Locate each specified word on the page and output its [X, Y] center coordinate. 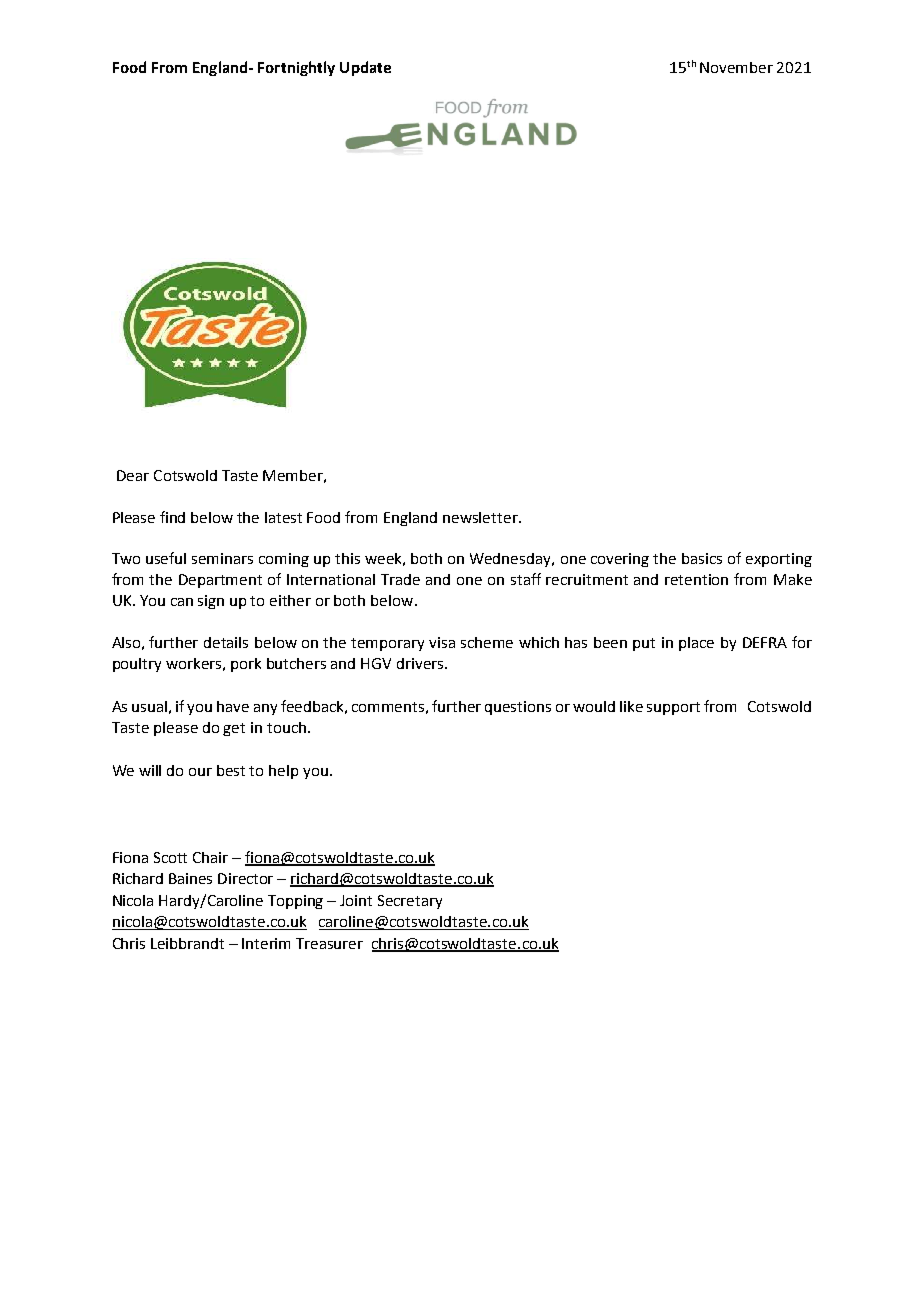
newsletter [481, 517]
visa [442, 642]
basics [702, 558]
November [736, 67]
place [696, 644]
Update [365, 68]
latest [283, 517]
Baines [190, 878]
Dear [133, 475]
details [226, 642]
